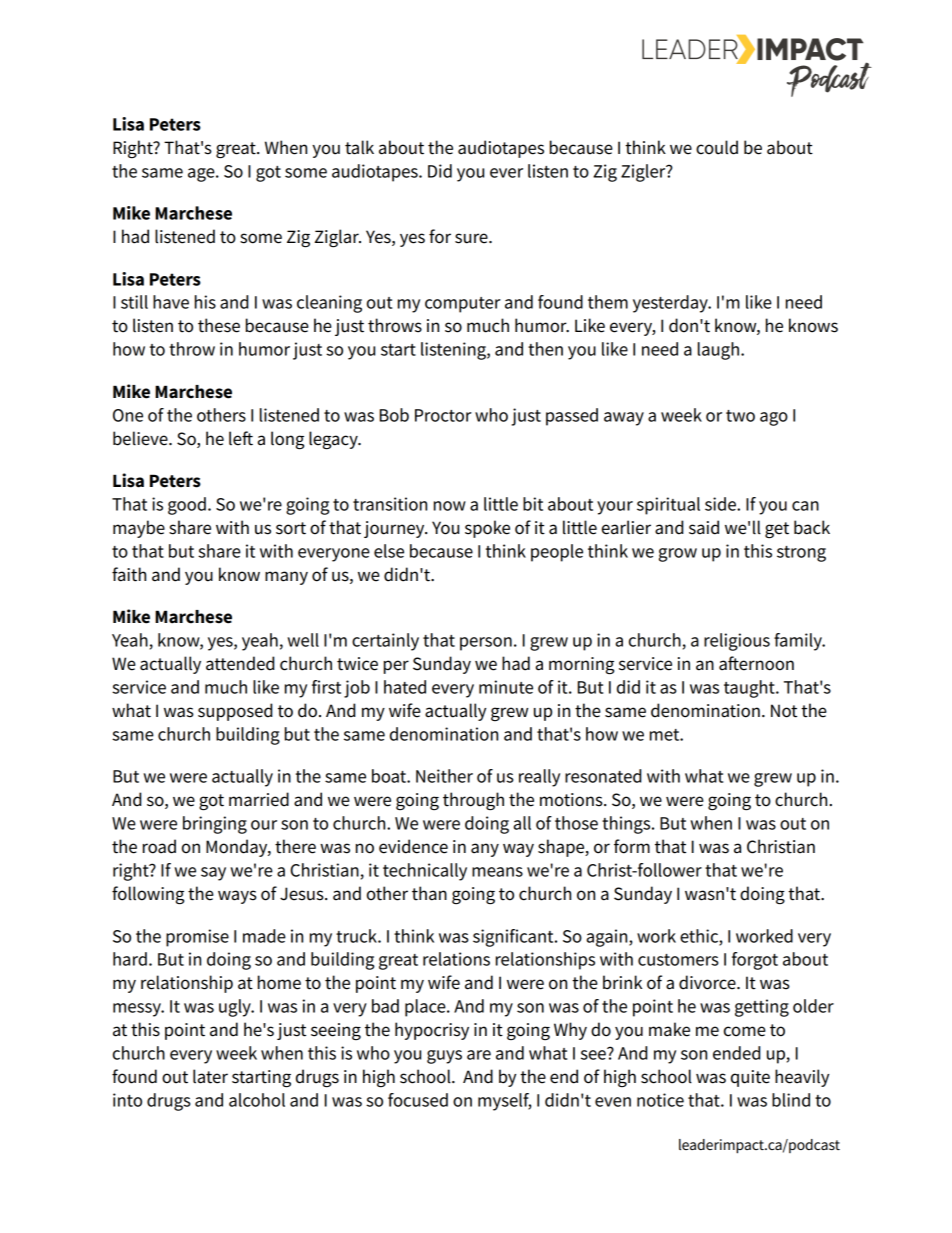 The image size is (952, 1233). What do you see at coordinates (444, 1057) in the screenshot?
I see `guys` at bounding box center [444, 1057].
